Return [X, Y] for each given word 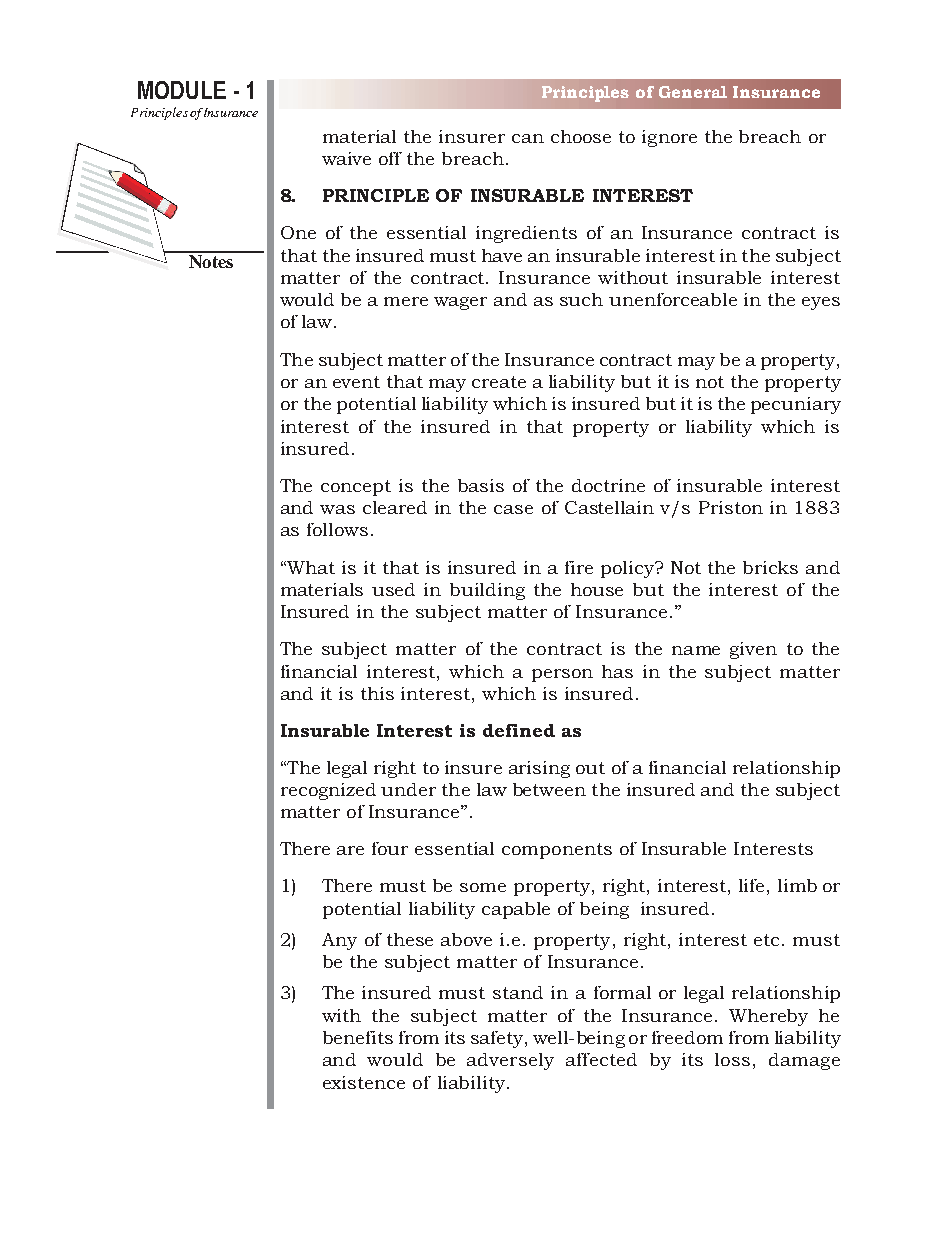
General [693, 92]
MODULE [182, 90]
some [483, 887]
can [528, 138]
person [562, 675]
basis [481, 485]
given [753, 650]
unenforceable [673, 299]
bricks [770, 567]
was [337, 509]
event [356, 382]
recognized [328, 791]
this [377, 693]
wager [460, 303]
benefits [358, 1037]
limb [797, 885]
